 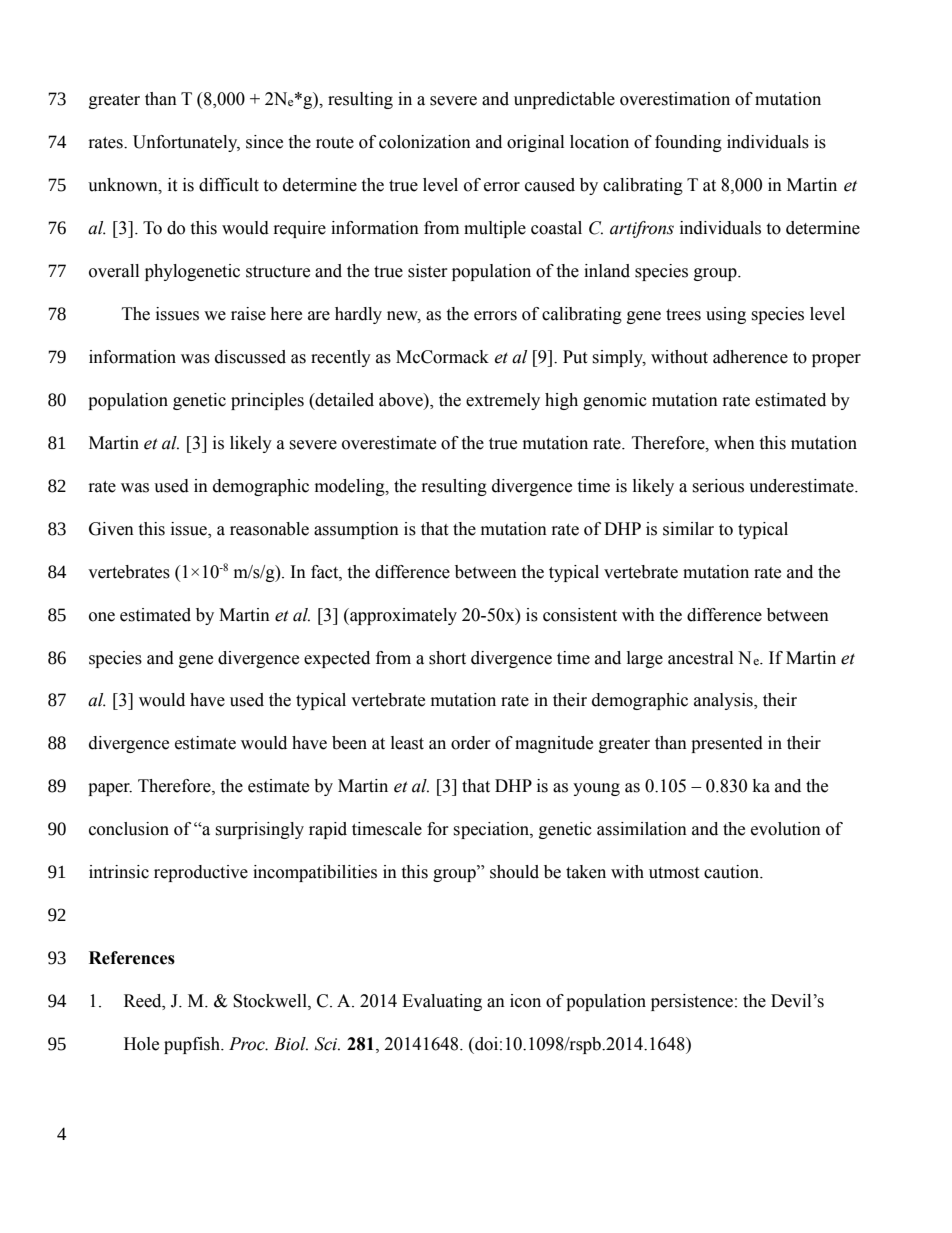 What do you see at coordinates (186, 143) in the screenshot?
I see `Unfortunately` at bounding box center [186, 143].
